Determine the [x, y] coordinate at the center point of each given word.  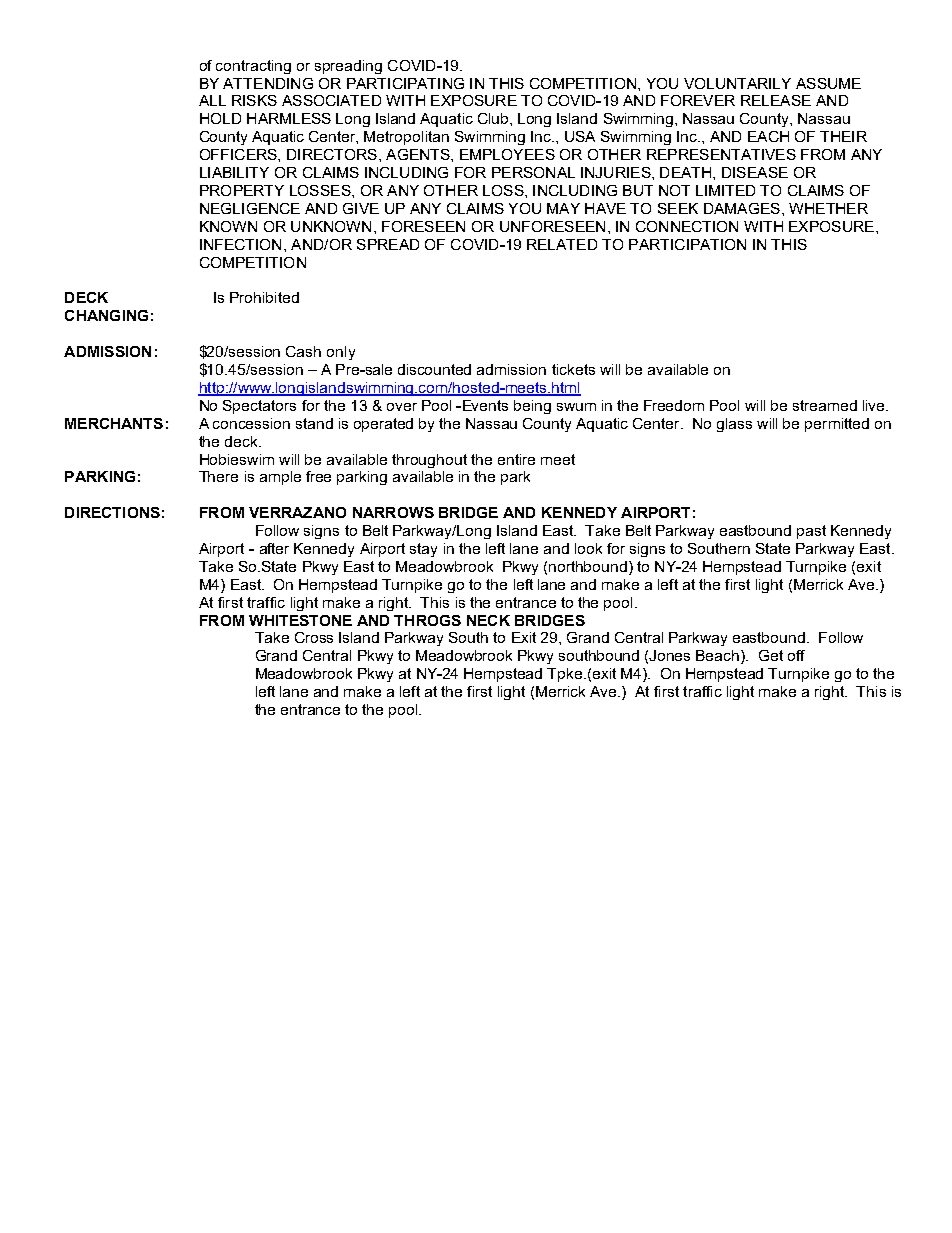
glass [734, 425]
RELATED [562, 244]
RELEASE [776, 100]
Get [771, 655]
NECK [488, 620]
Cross [314, 637]
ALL [212, 100]
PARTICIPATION [687, 244]
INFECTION [240, 244]
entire [516, 459]
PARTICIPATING [405, 83]
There [218, 476]
